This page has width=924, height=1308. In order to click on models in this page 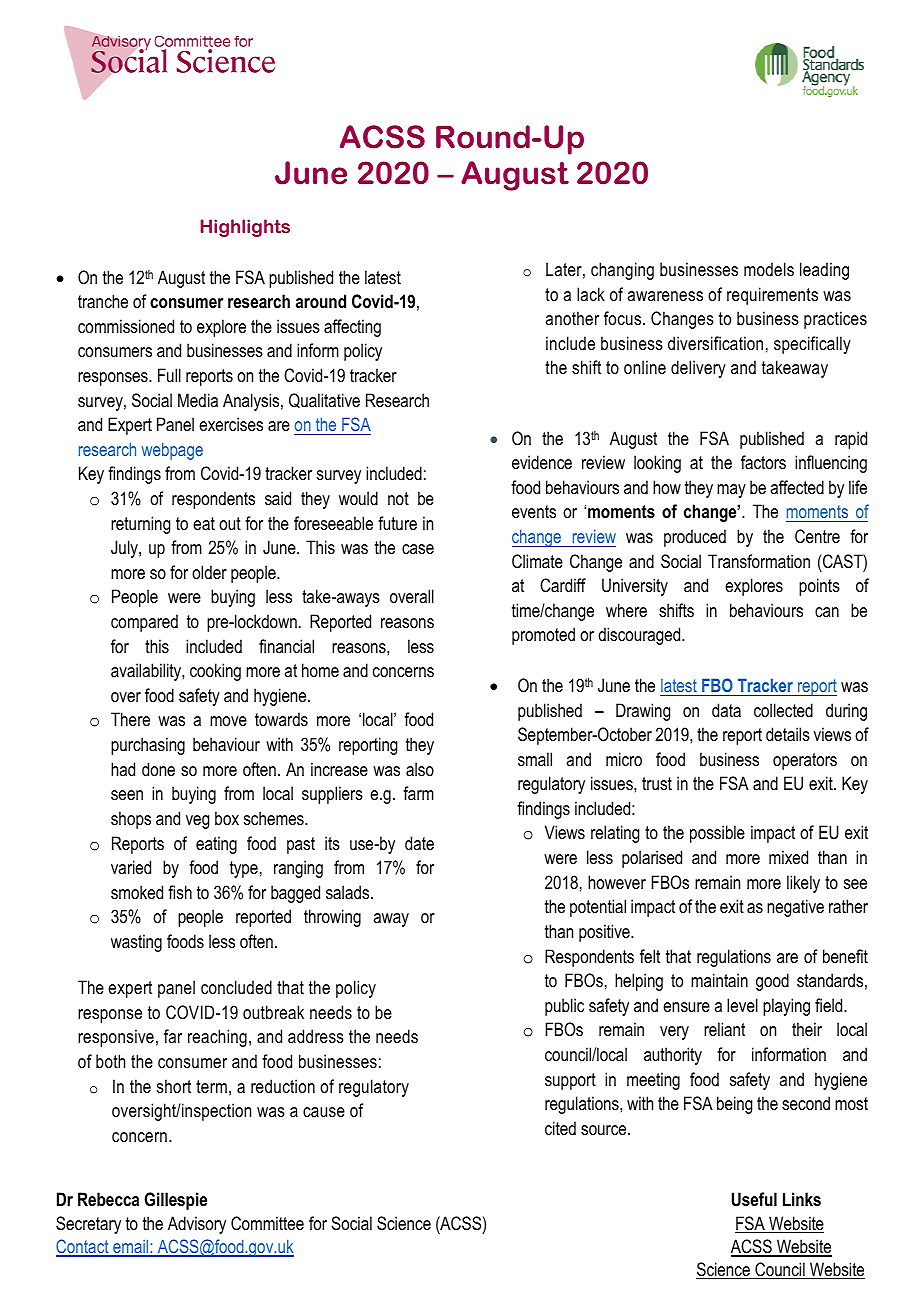, I will do `click(769, 269)`.
